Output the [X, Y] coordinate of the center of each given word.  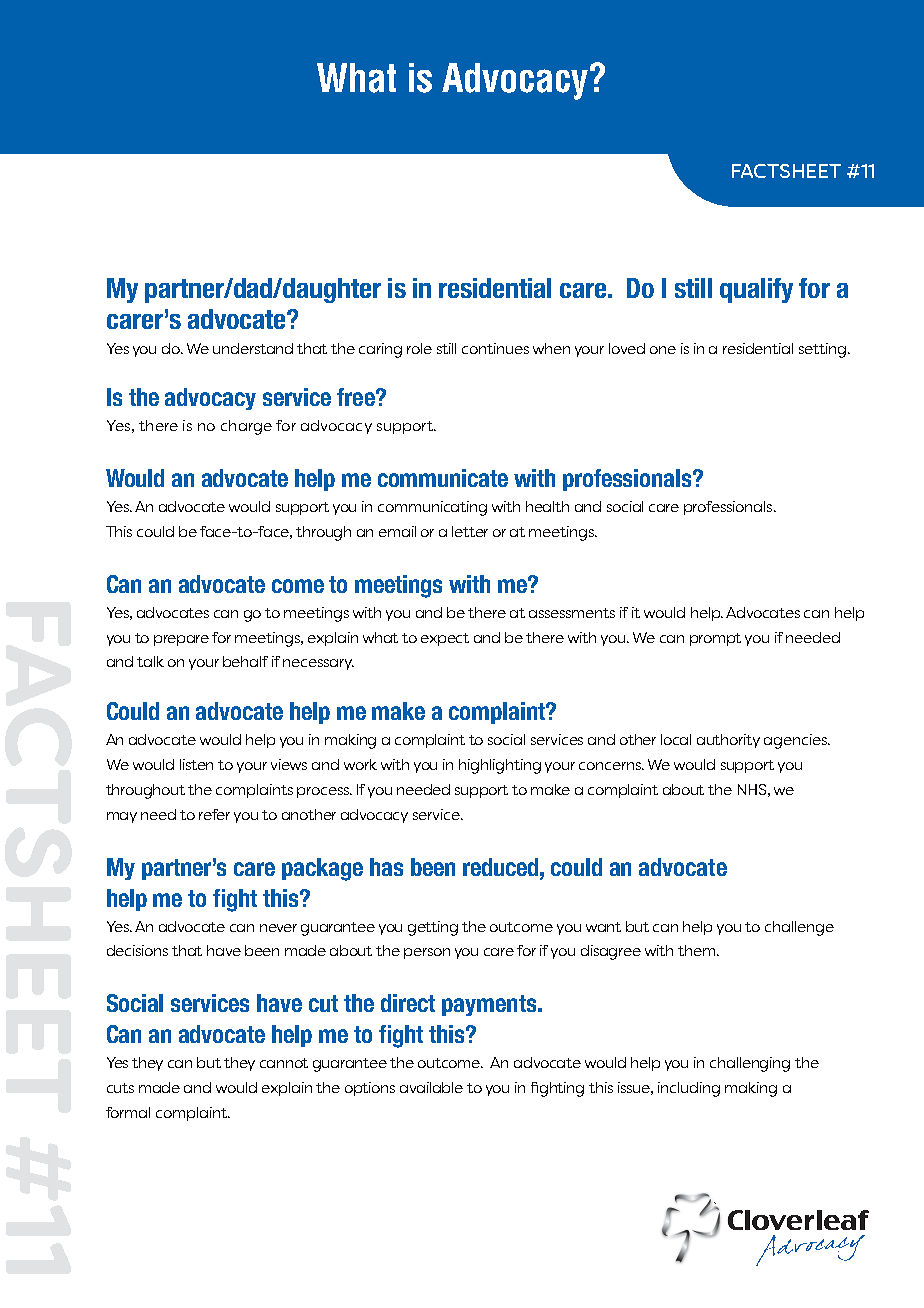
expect [445, 639]
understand [253, 348]
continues [495, 348]
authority [728, 741]
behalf [245, 661]
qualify [756, 290]
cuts [120, 1088]
